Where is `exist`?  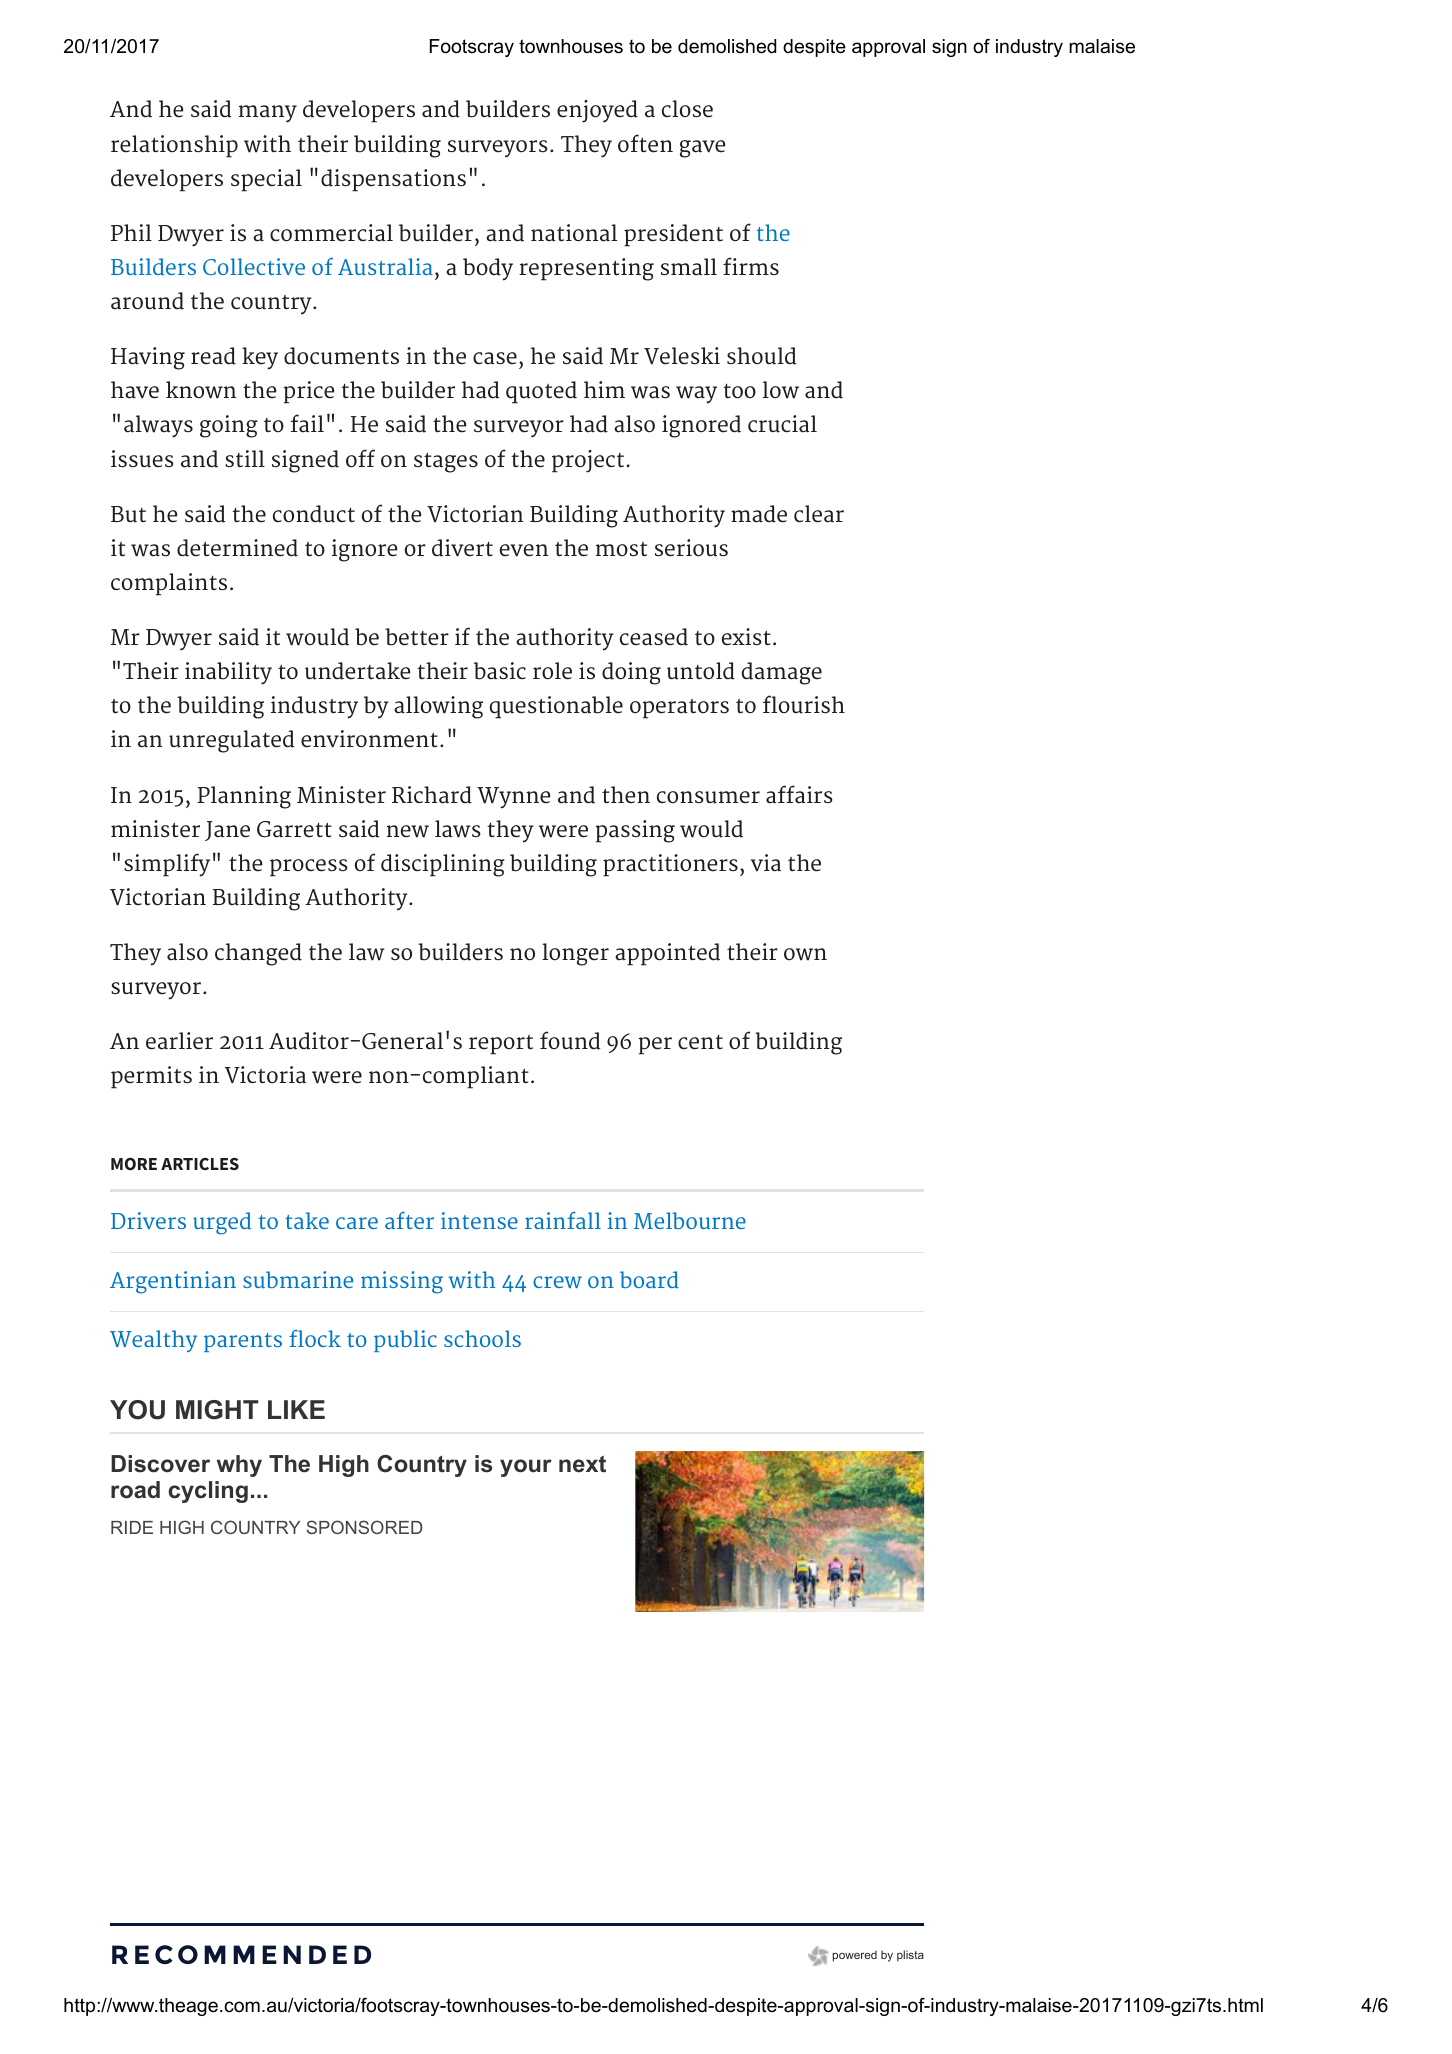
exist is located at coordinates (746, 637).
